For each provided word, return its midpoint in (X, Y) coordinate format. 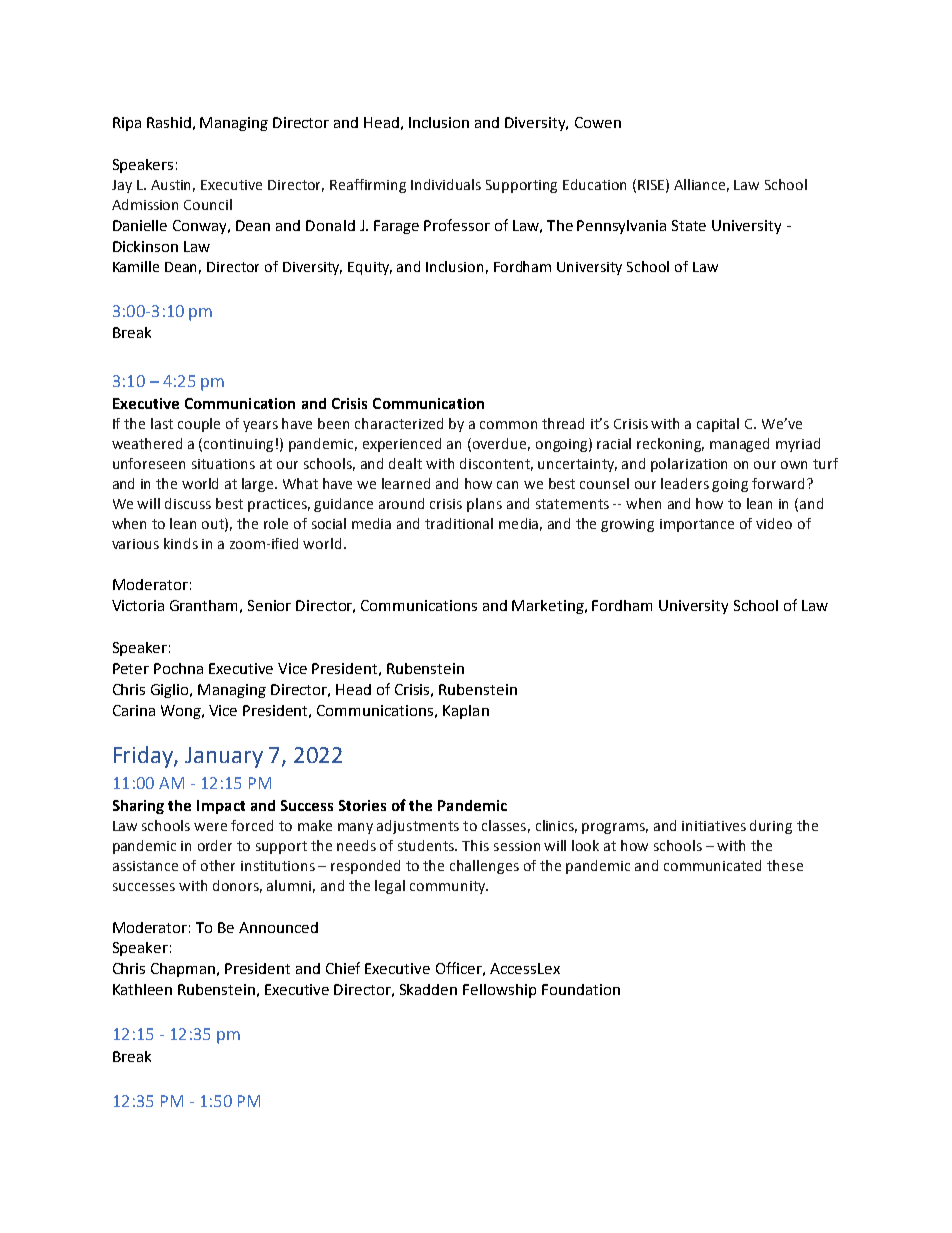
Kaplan (466, 712)
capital (718, 425)
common (508, 425)
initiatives (714, 826)
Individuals (446, 184)
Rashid (169, 122)
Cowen (598, 122)
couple (199, 425)
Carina (134, 710)
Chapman (184, 970)
